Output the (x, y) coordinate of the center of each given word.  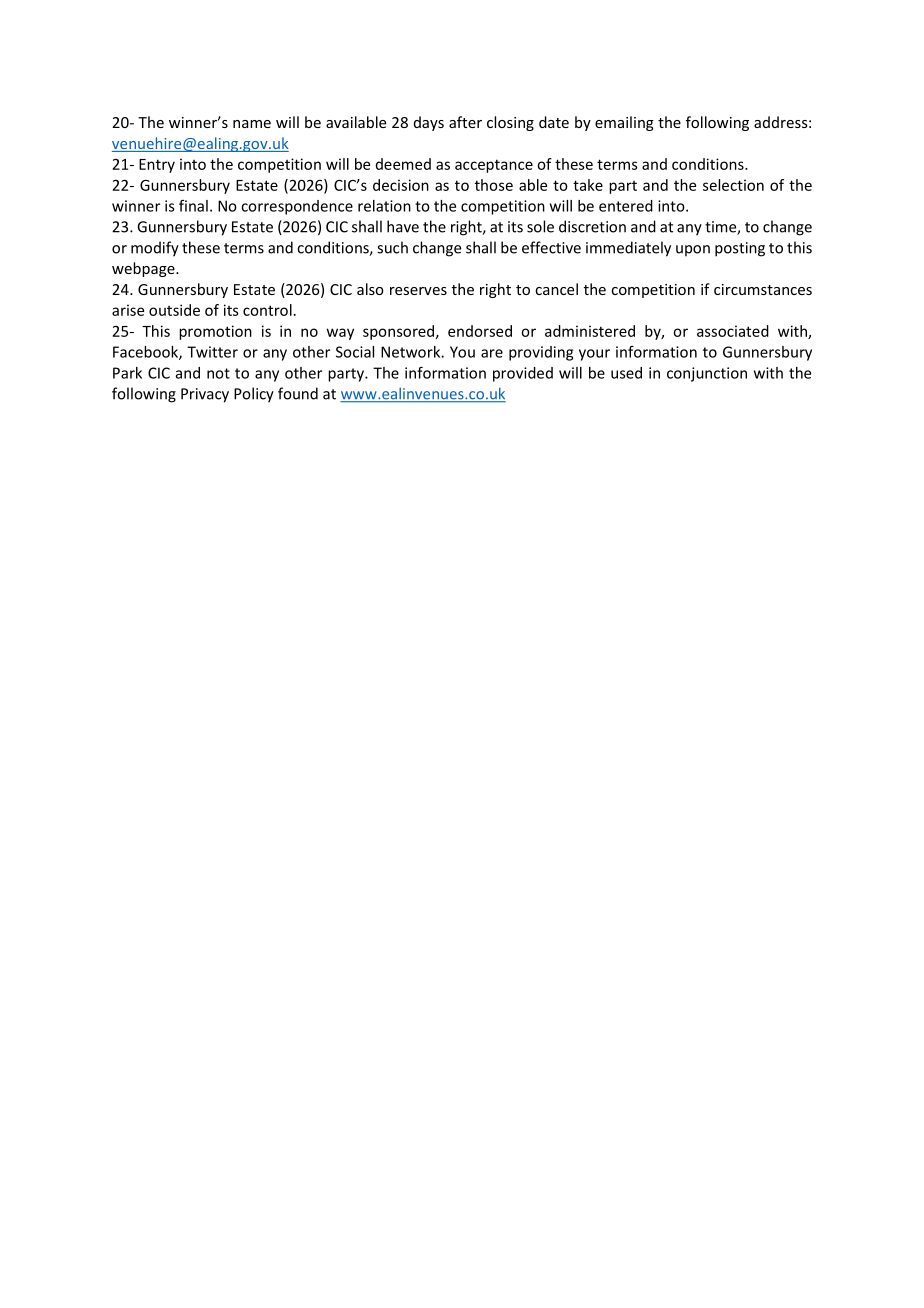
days (429, 123)
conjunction (707, 374)
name (252, 124)
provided (523, 374)
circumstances (763, 289)
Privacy (205, 395)
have (403, 226)
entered (626, 206)
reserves (418, 291)
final (193, 206)
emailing (624, 123)
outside (174, 310)
